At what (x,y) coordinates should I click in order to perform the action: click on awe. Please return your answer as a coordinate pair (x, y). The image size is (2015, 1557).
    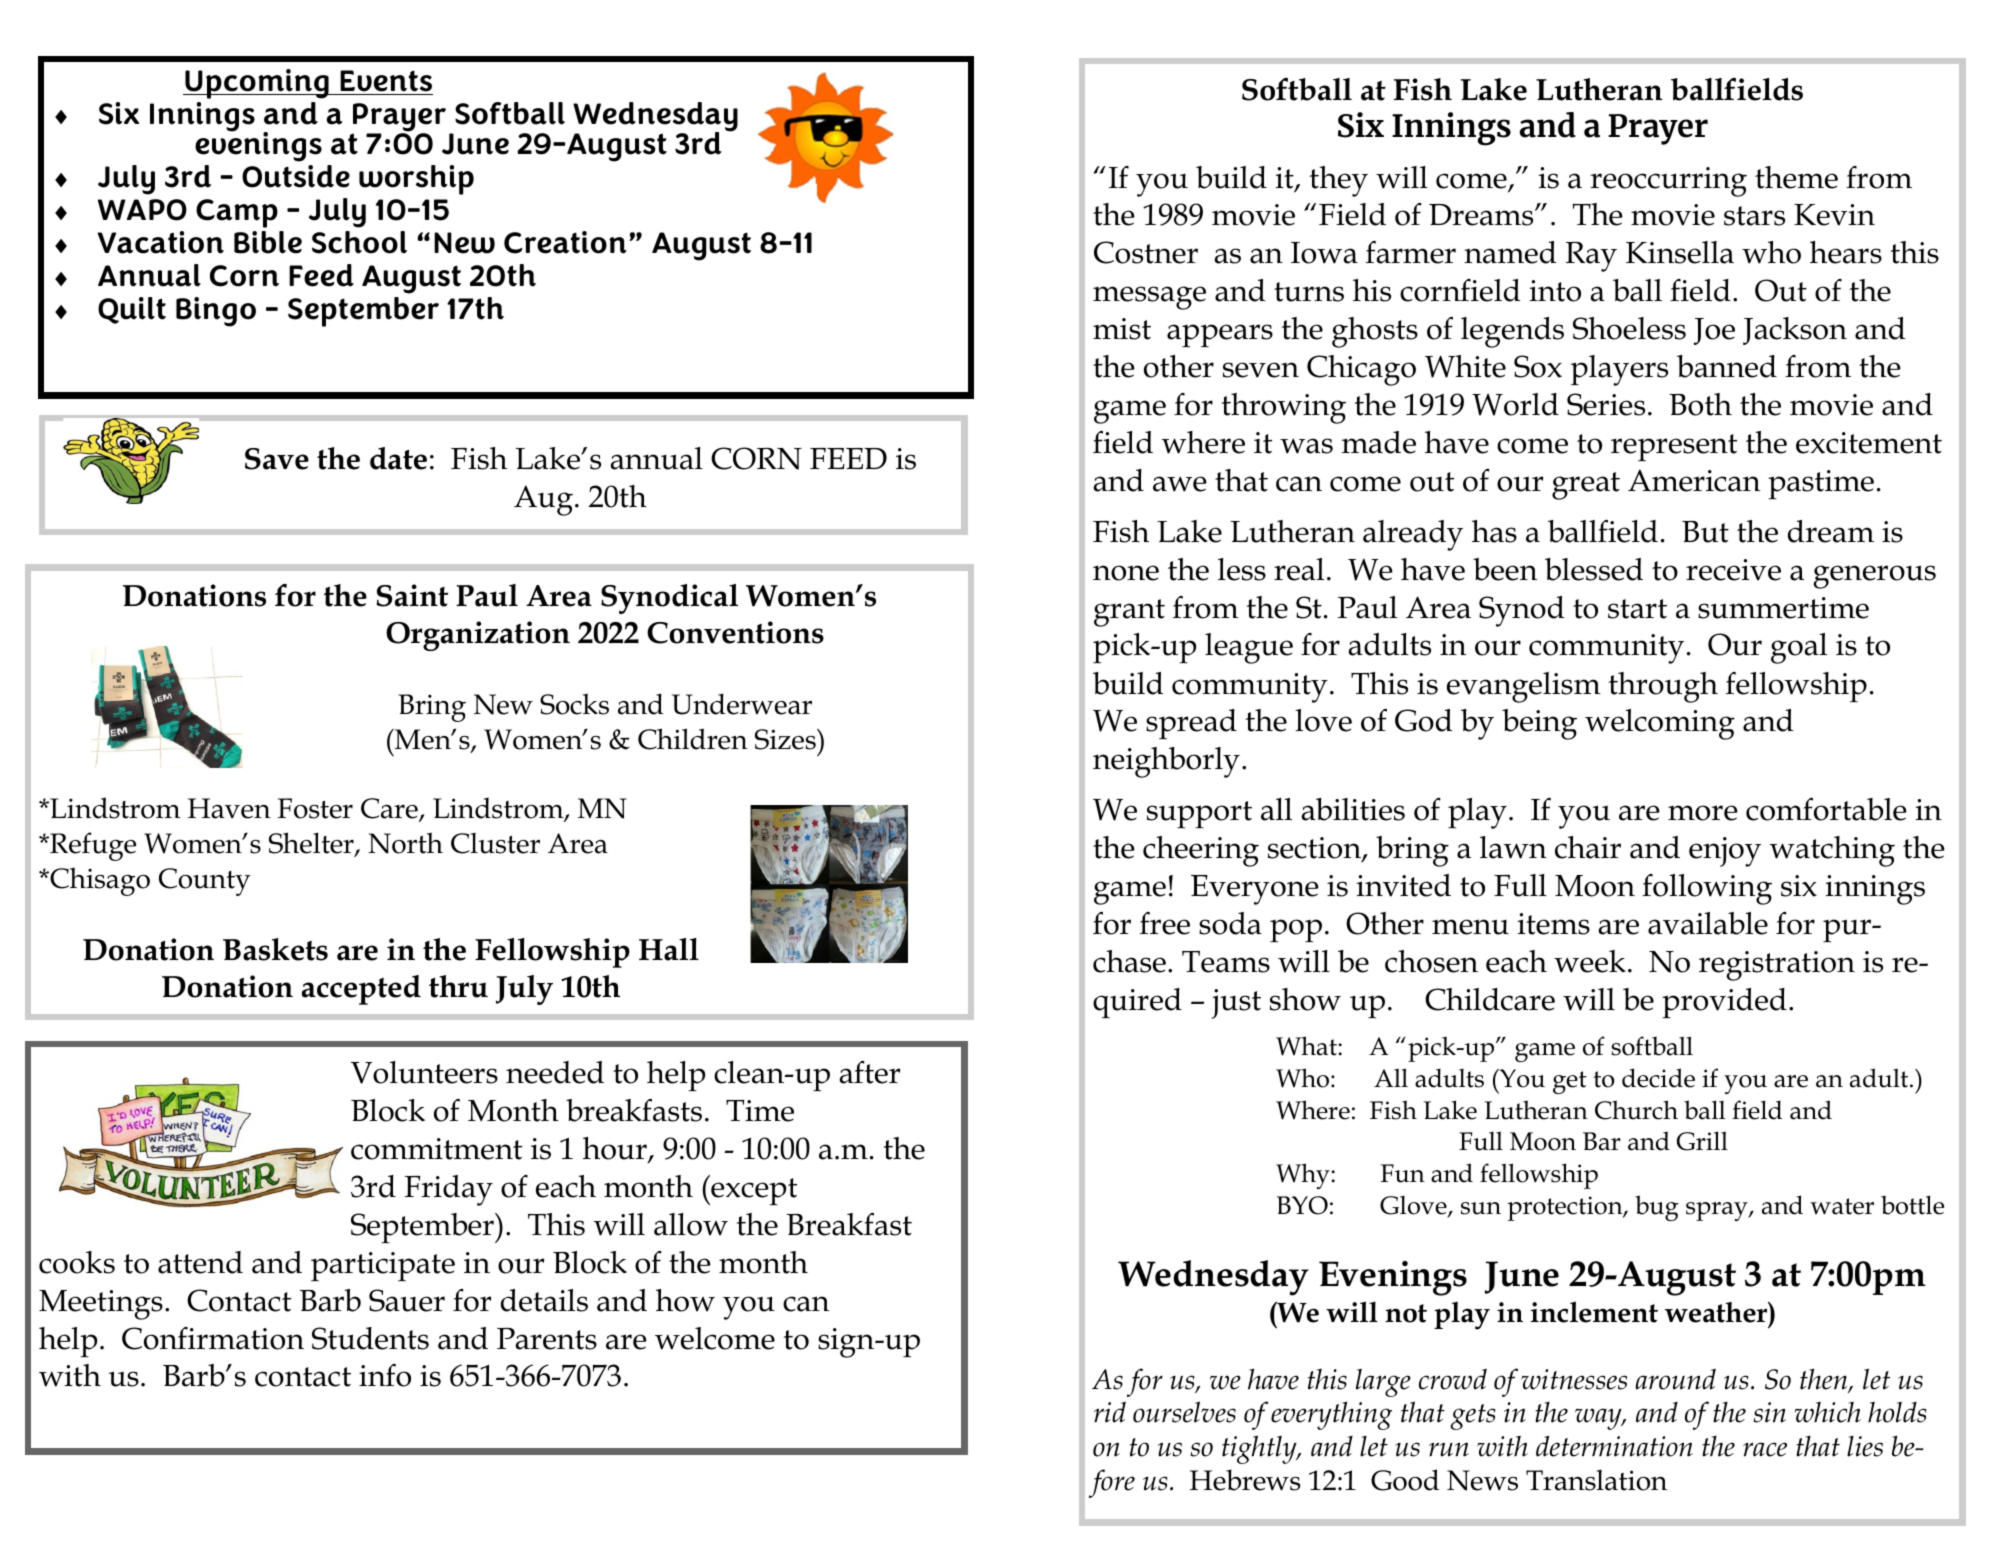
    Looking at the image, I should click on (1180, 484).
